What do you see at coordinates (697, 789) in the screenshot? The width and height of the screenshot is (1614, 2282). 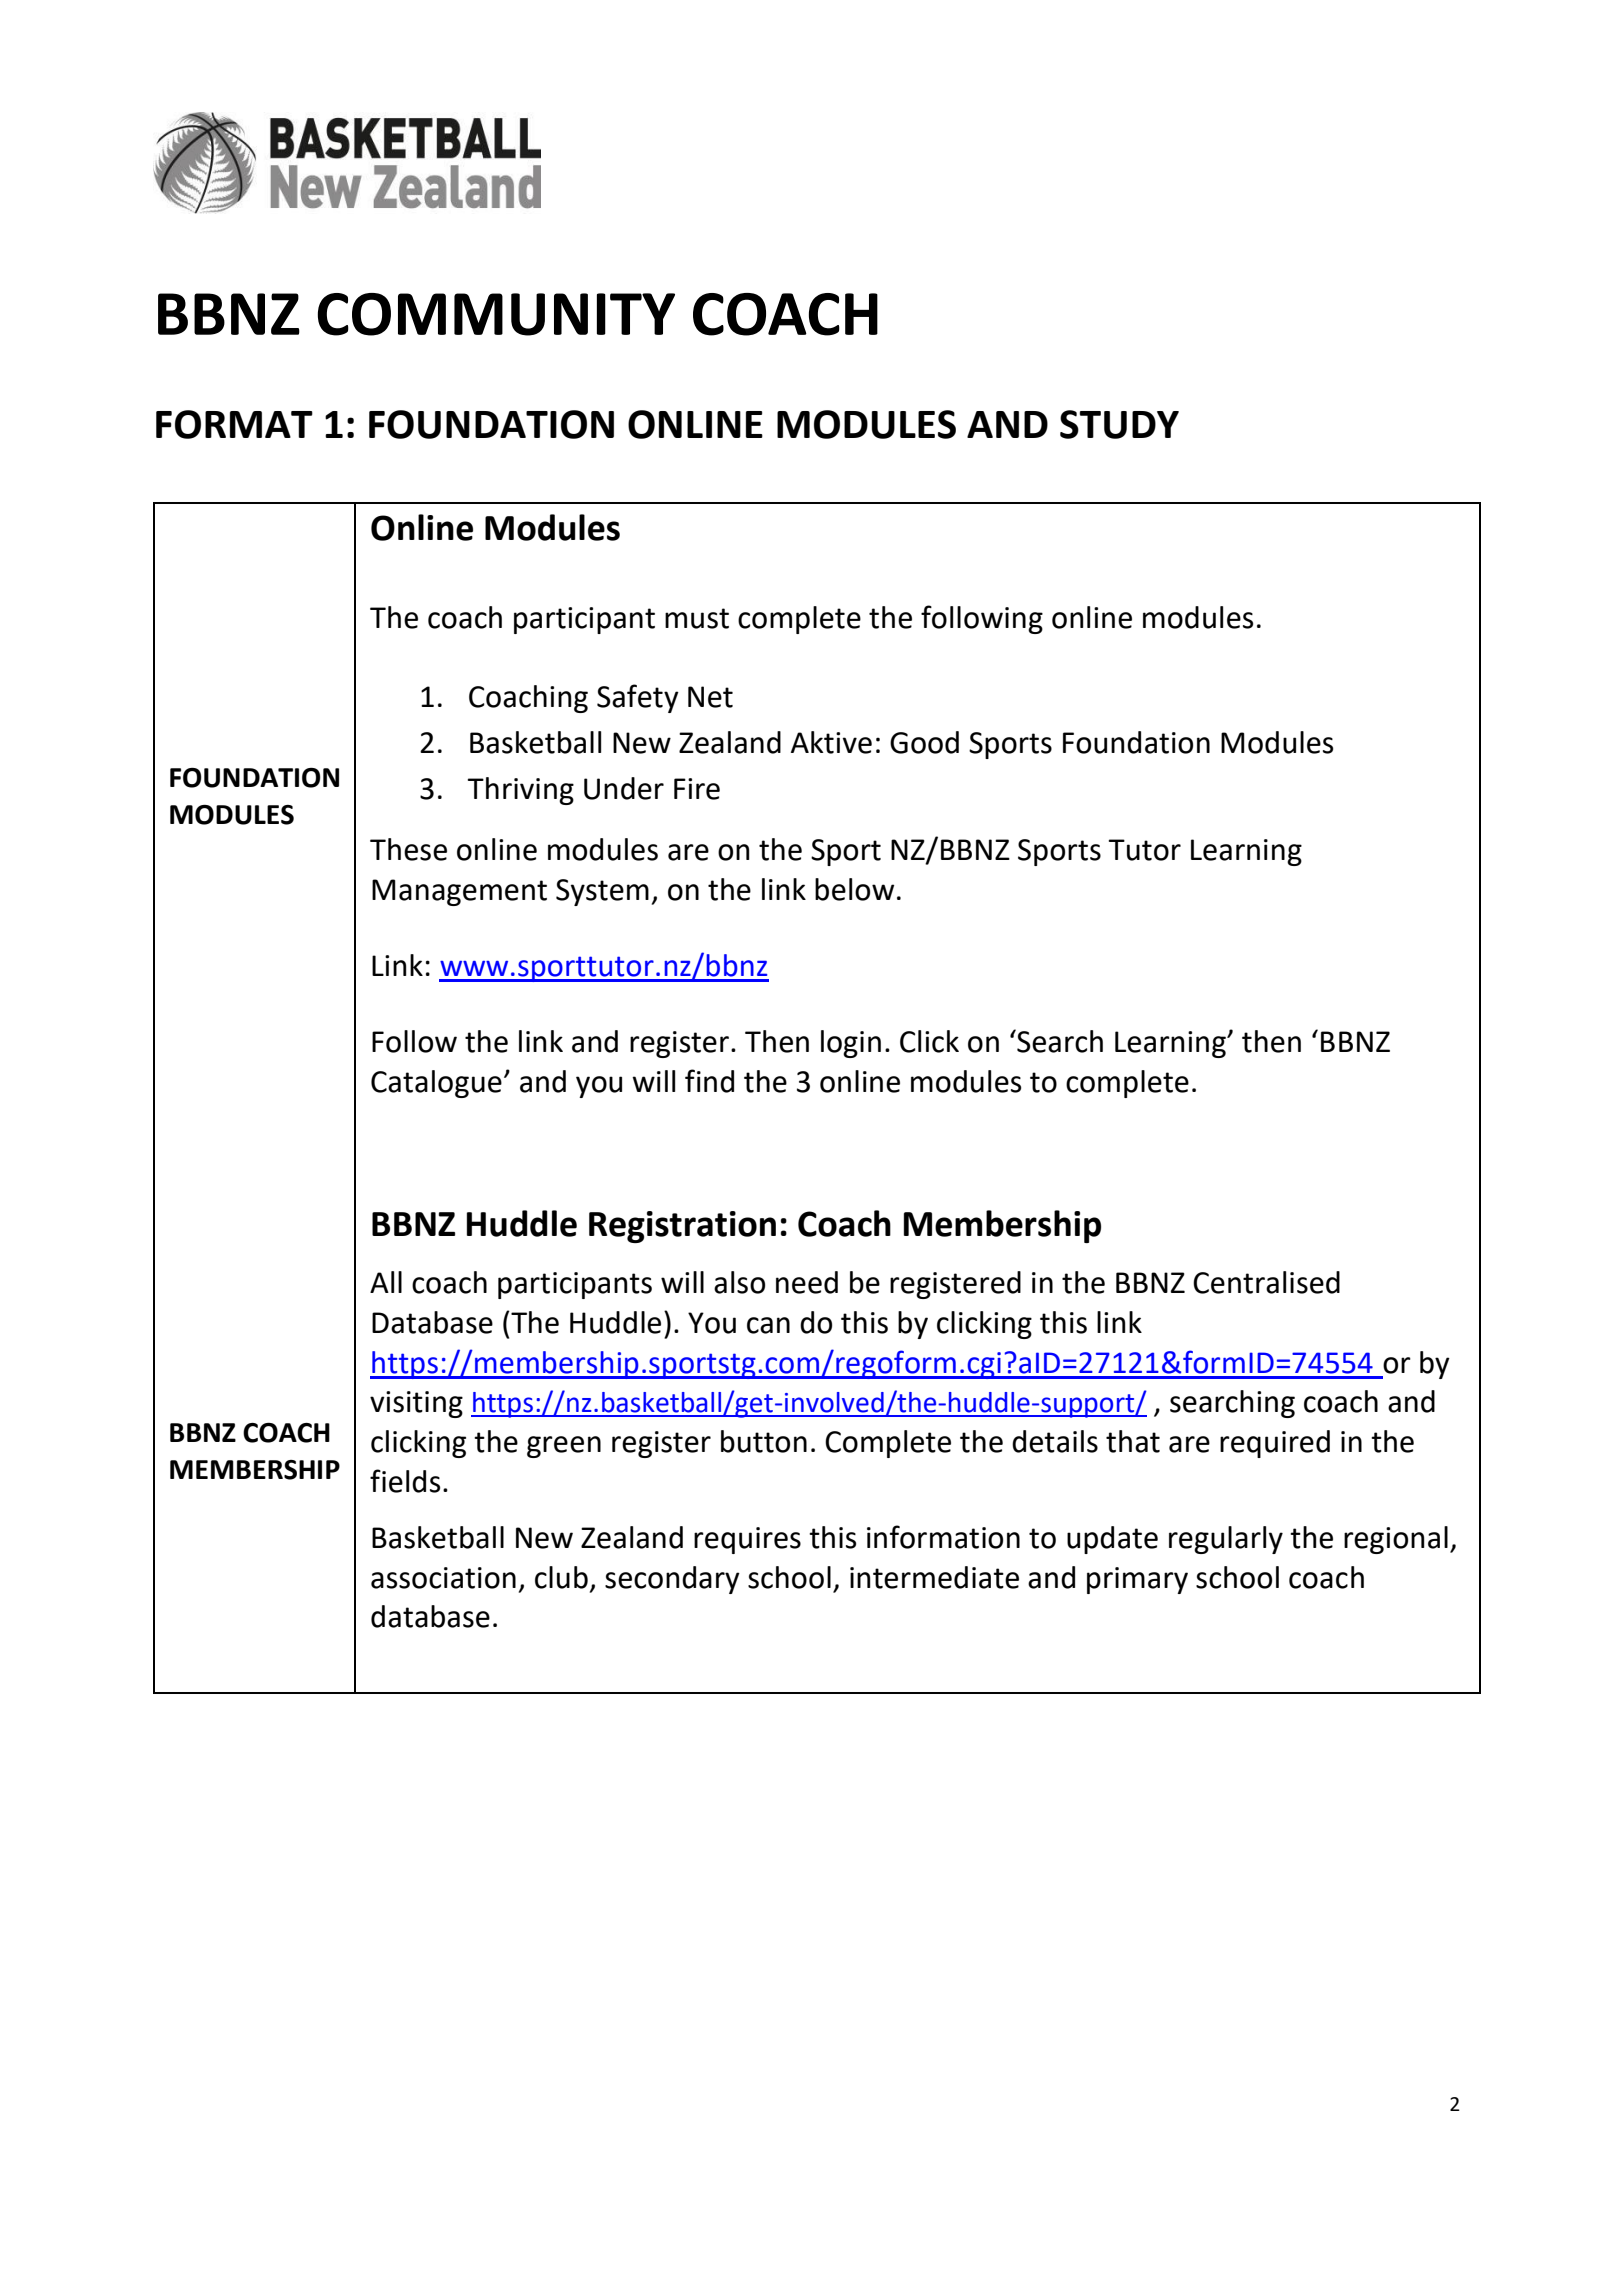 I see `Fire` at bounding box center [697, 789].
